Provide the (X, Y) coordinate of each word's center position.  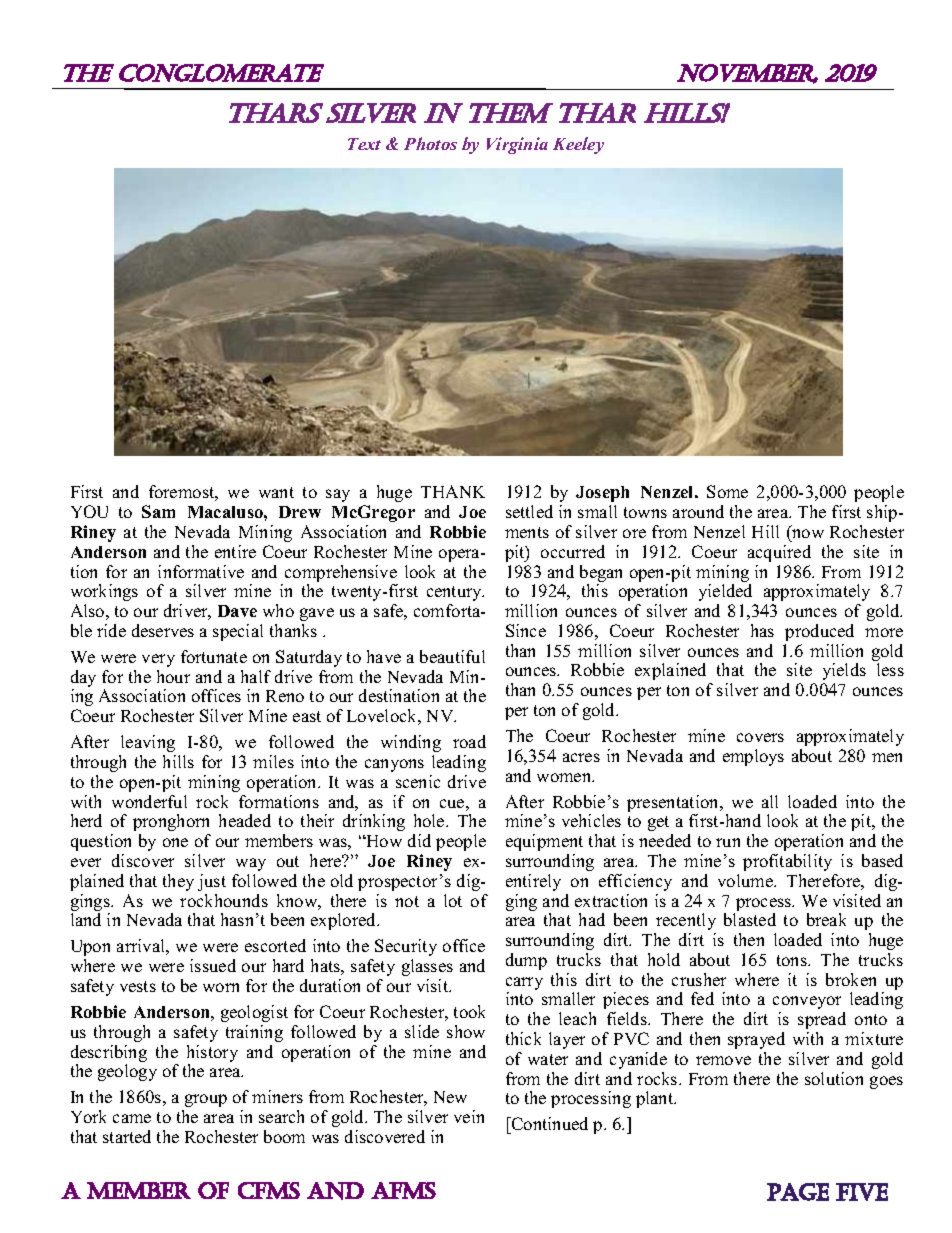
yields (844, 671)
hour (173, 676)
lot (453, 900)
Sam (158, 511)
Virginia (517, 145)
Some (727, 491)
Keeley (578, 145)
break (826, 919)
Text (364, 144)
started (127, 1136)
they (178, 882)
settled (529, 511)
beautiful (452, 656)
